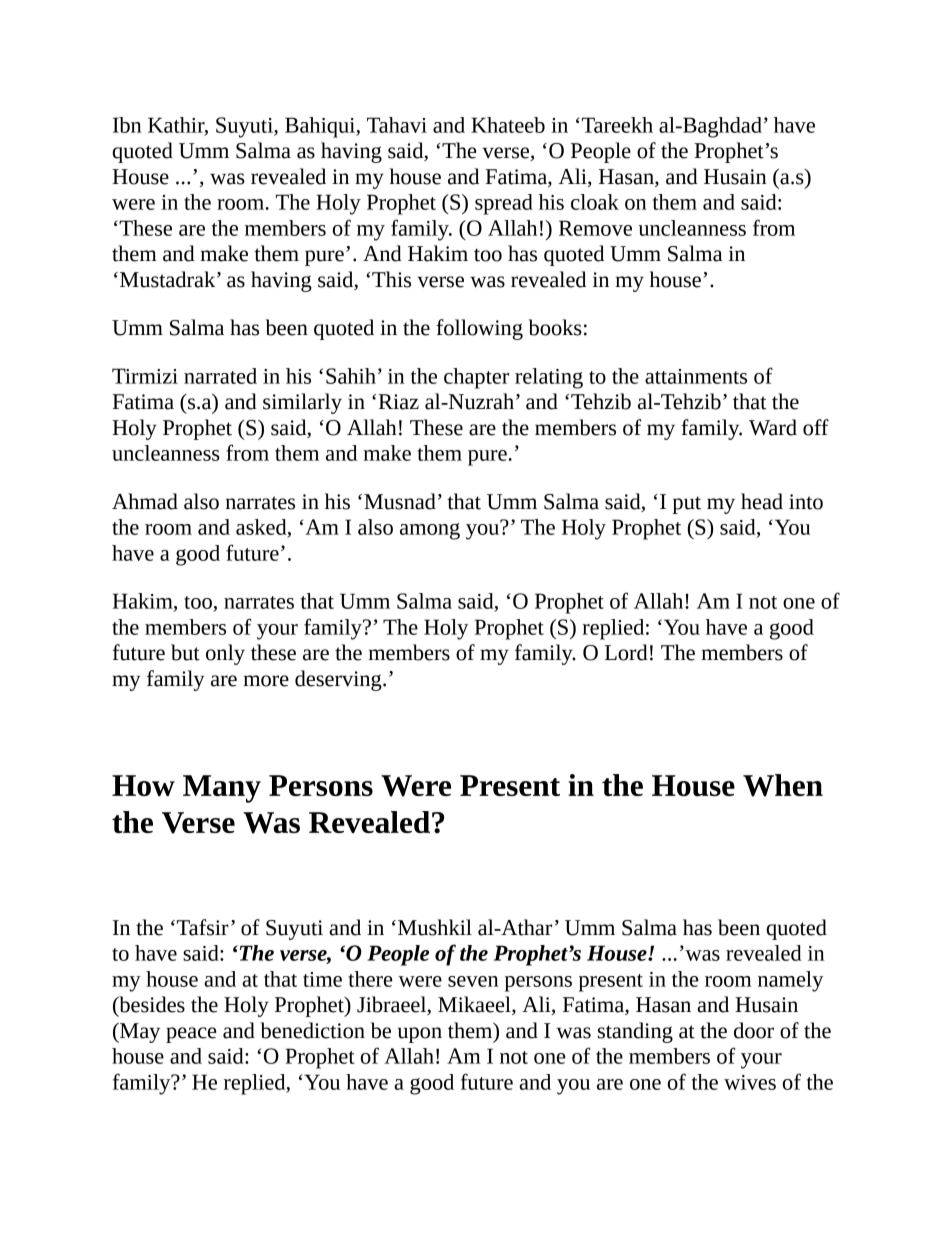 This screenshot has height=1233, width=952. What do you see at coordinates (504, 204) in the screenshot?
I see `spread` at bounding box center [504, 204].
